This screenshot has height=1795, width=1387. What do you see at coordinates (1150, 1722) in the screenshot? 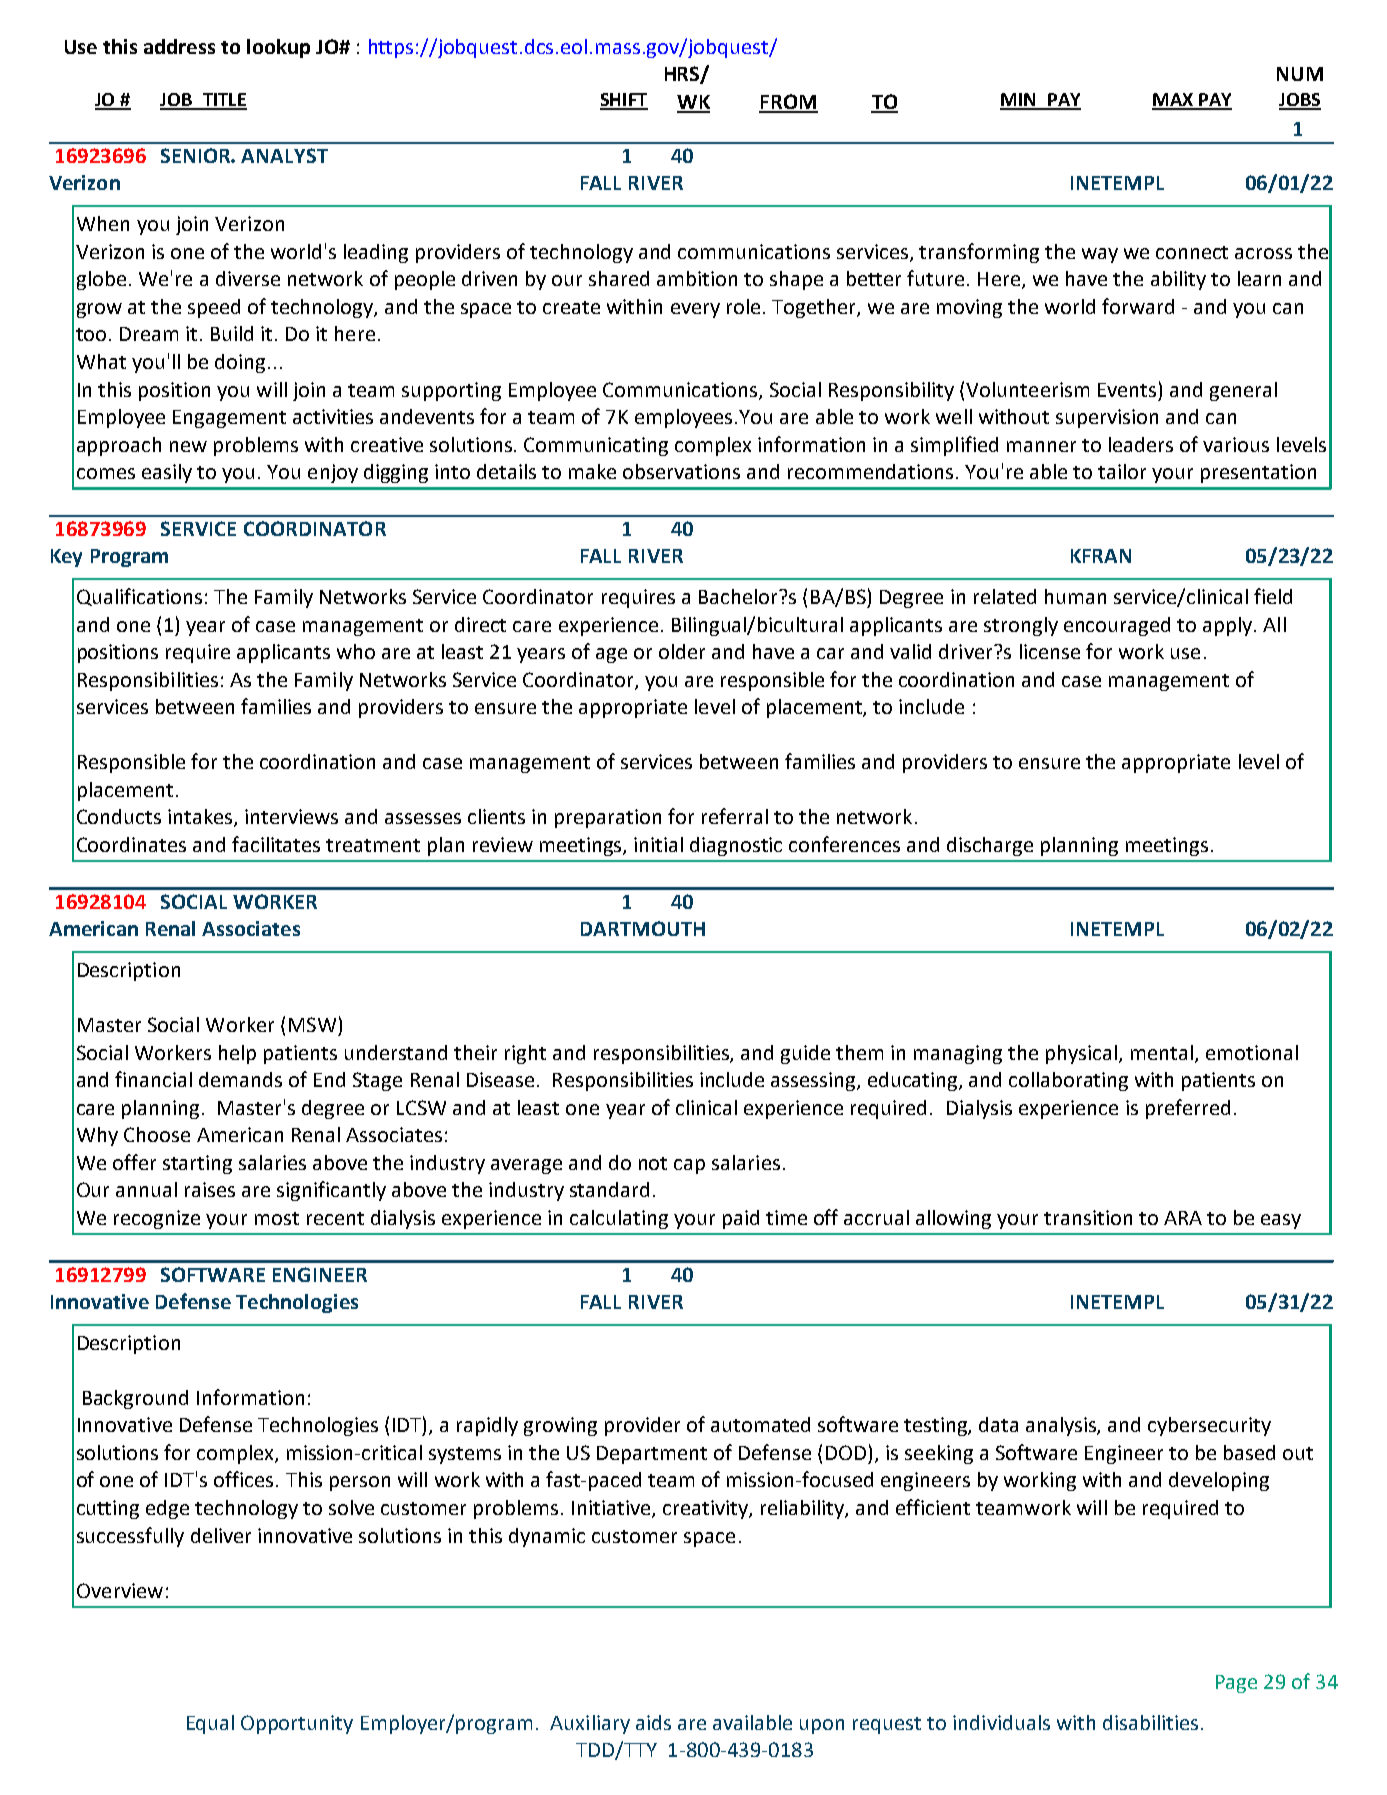
I see `disabilities` at bounding box center [1150, 1722].
